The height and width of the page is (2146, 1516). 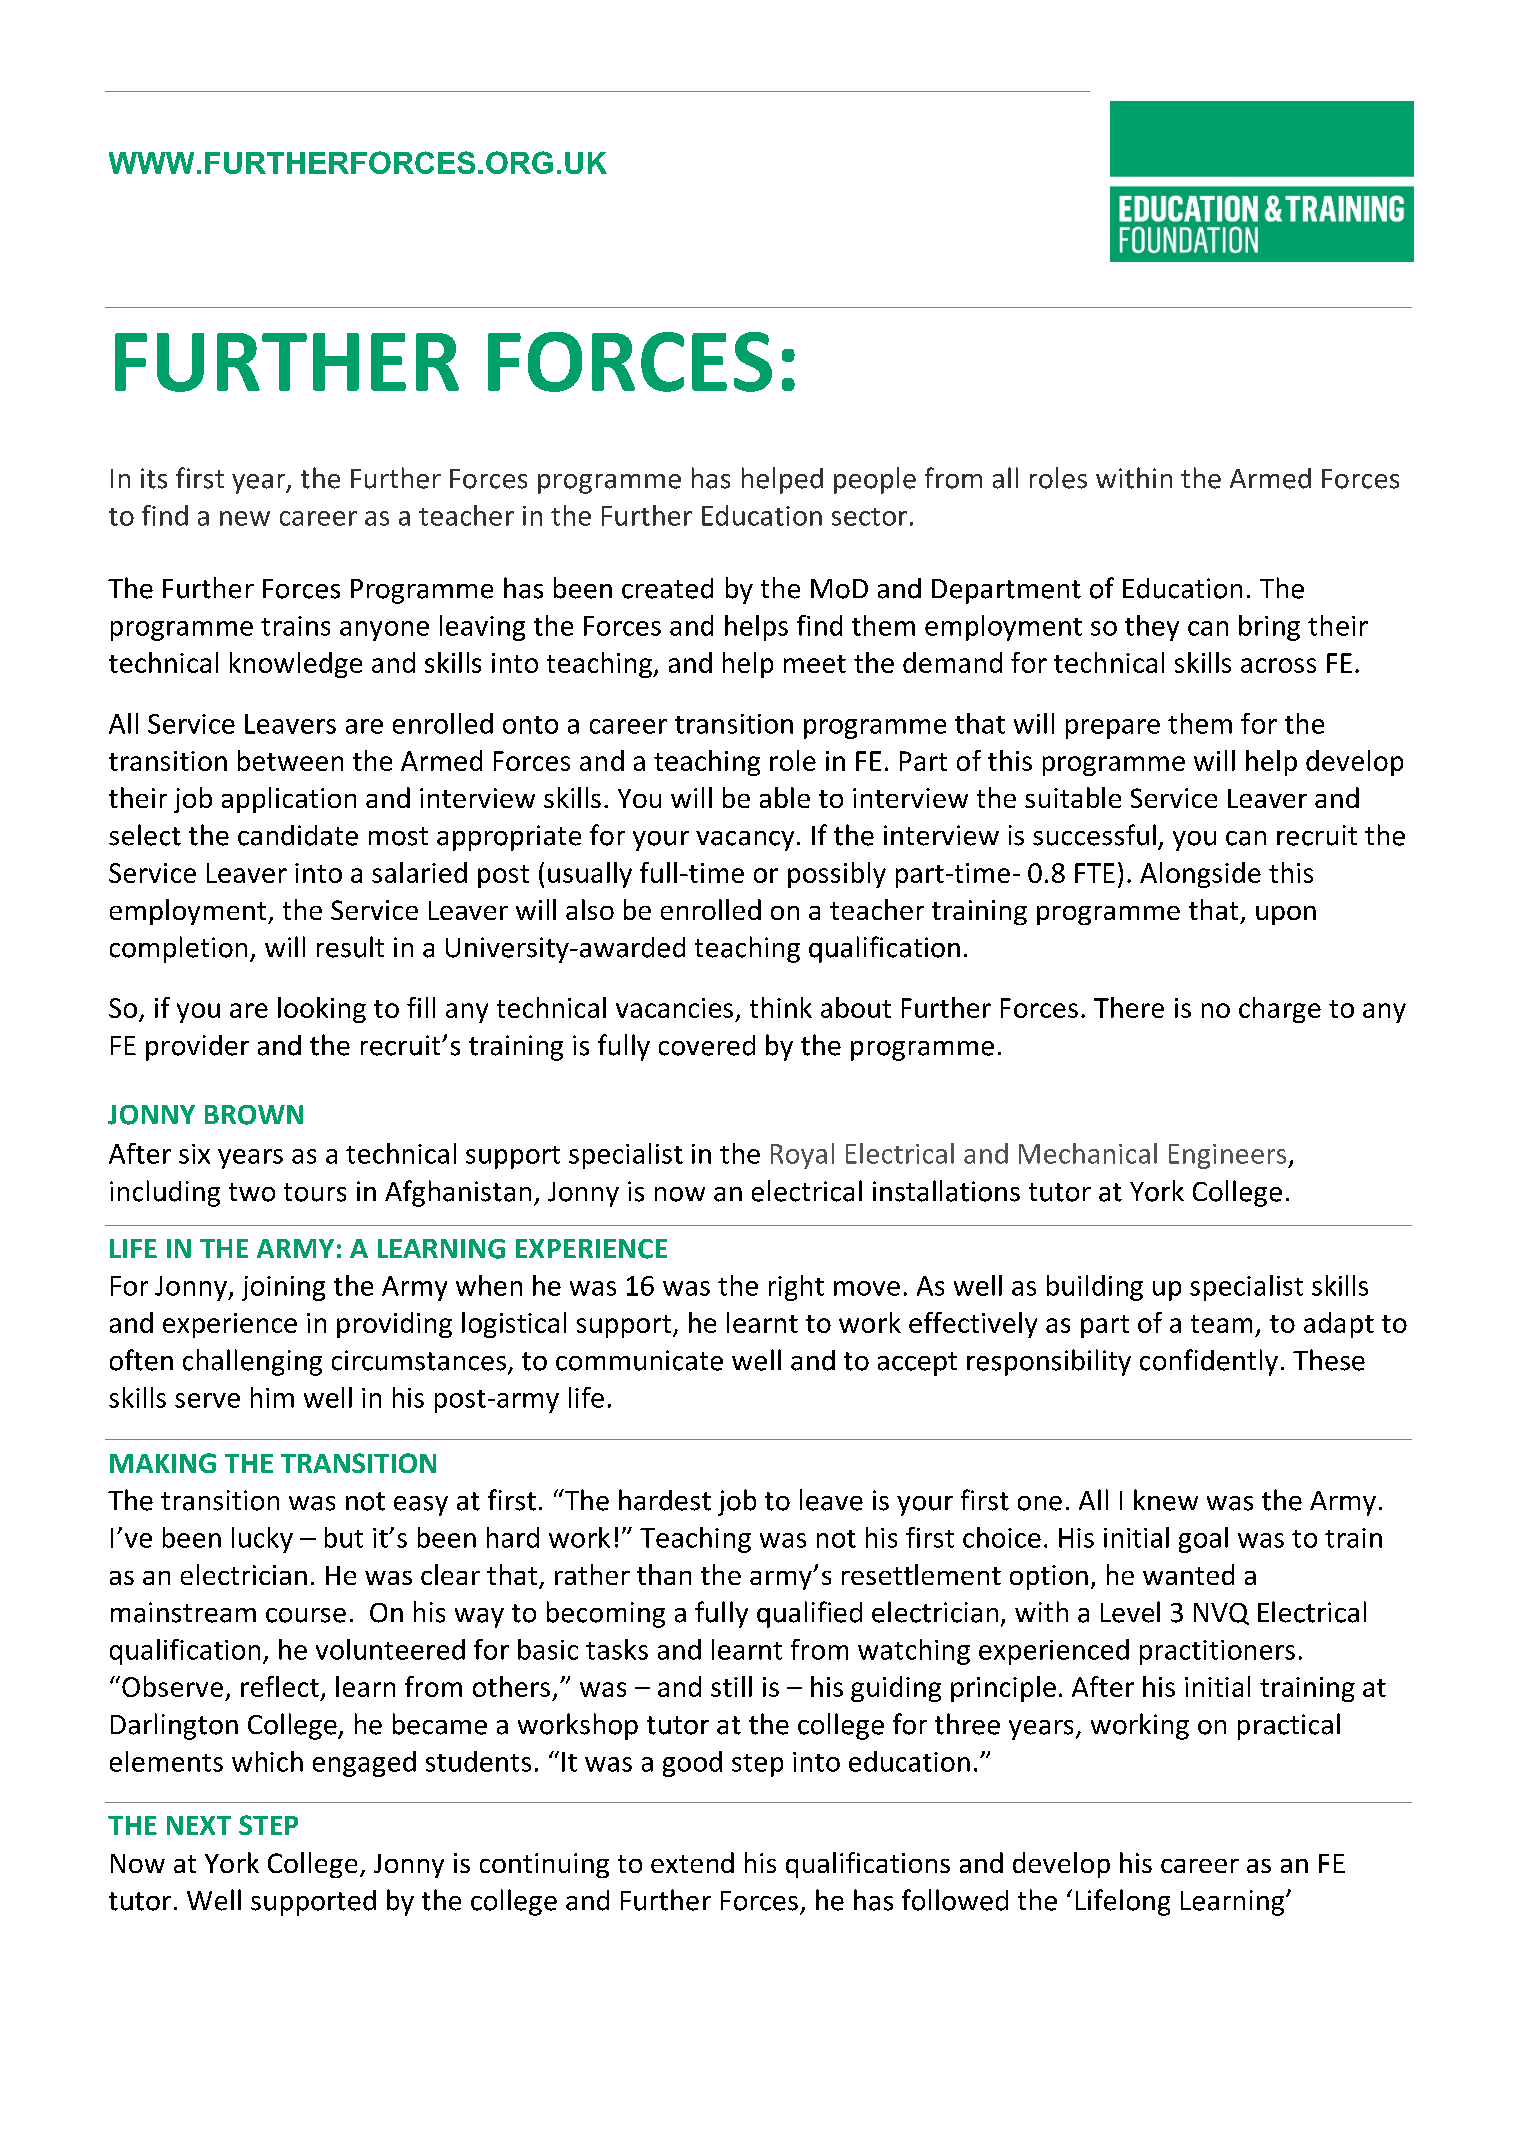 What do you see at coordinates (639, 1360) in the page?
I see `communicate` at bounding box center [639, 1360].
